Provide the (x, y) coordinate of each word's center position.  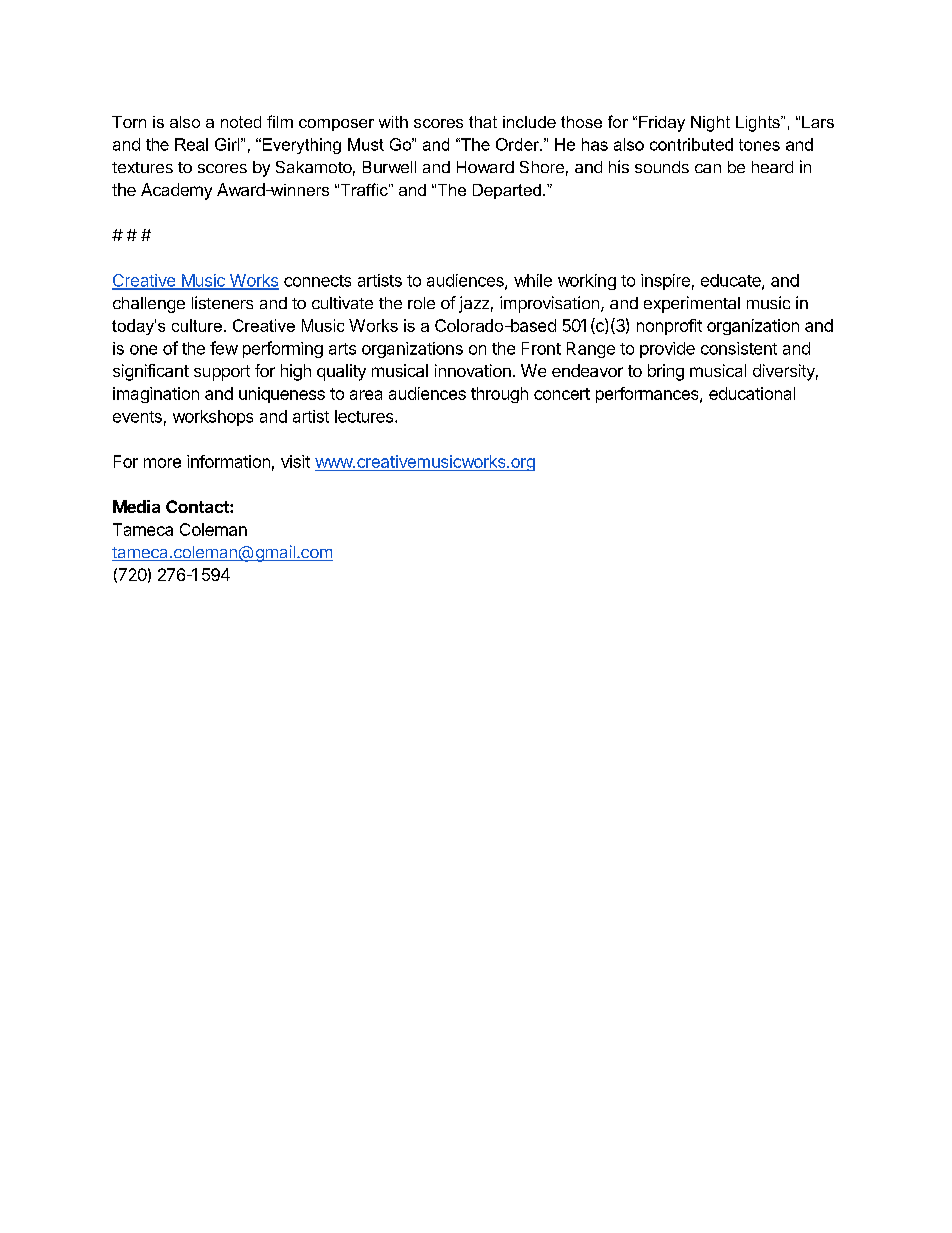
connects (317, 281)
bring (666, 372)
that (483, 122)
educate (732, 281)
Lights (759, 124)
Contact (198, 506)
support (222, 373)
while (533, 280)
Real (191, 144)
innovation (473, 370)
